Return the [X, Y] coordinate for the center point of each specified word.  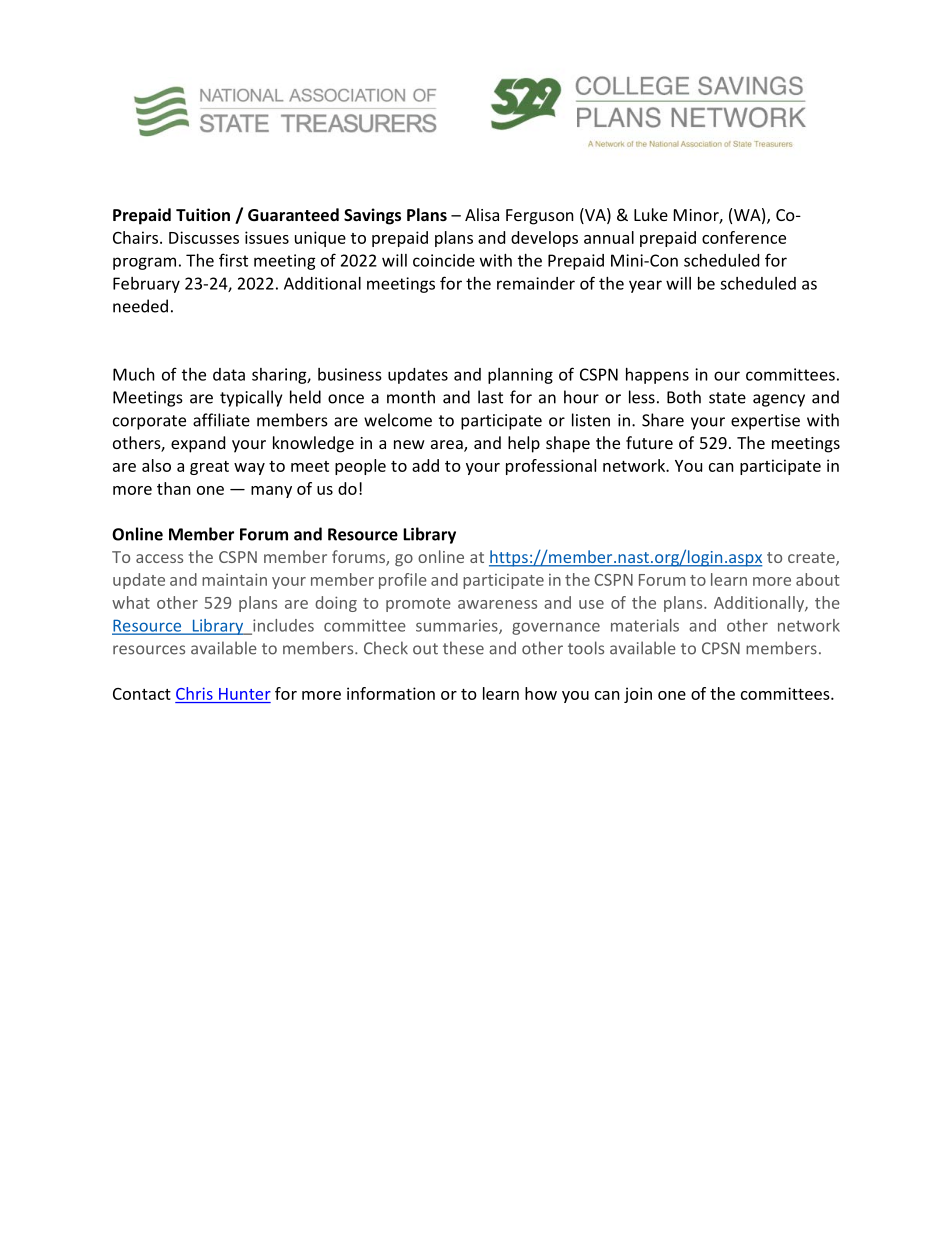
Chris [194, 693]
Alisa [482, 214]
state [727, 398]
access [159, 558]
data [229, 374]
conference [744, 237]
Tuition [203, 214]
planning [520, 376]
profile [403, 581]
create [812, 559]
